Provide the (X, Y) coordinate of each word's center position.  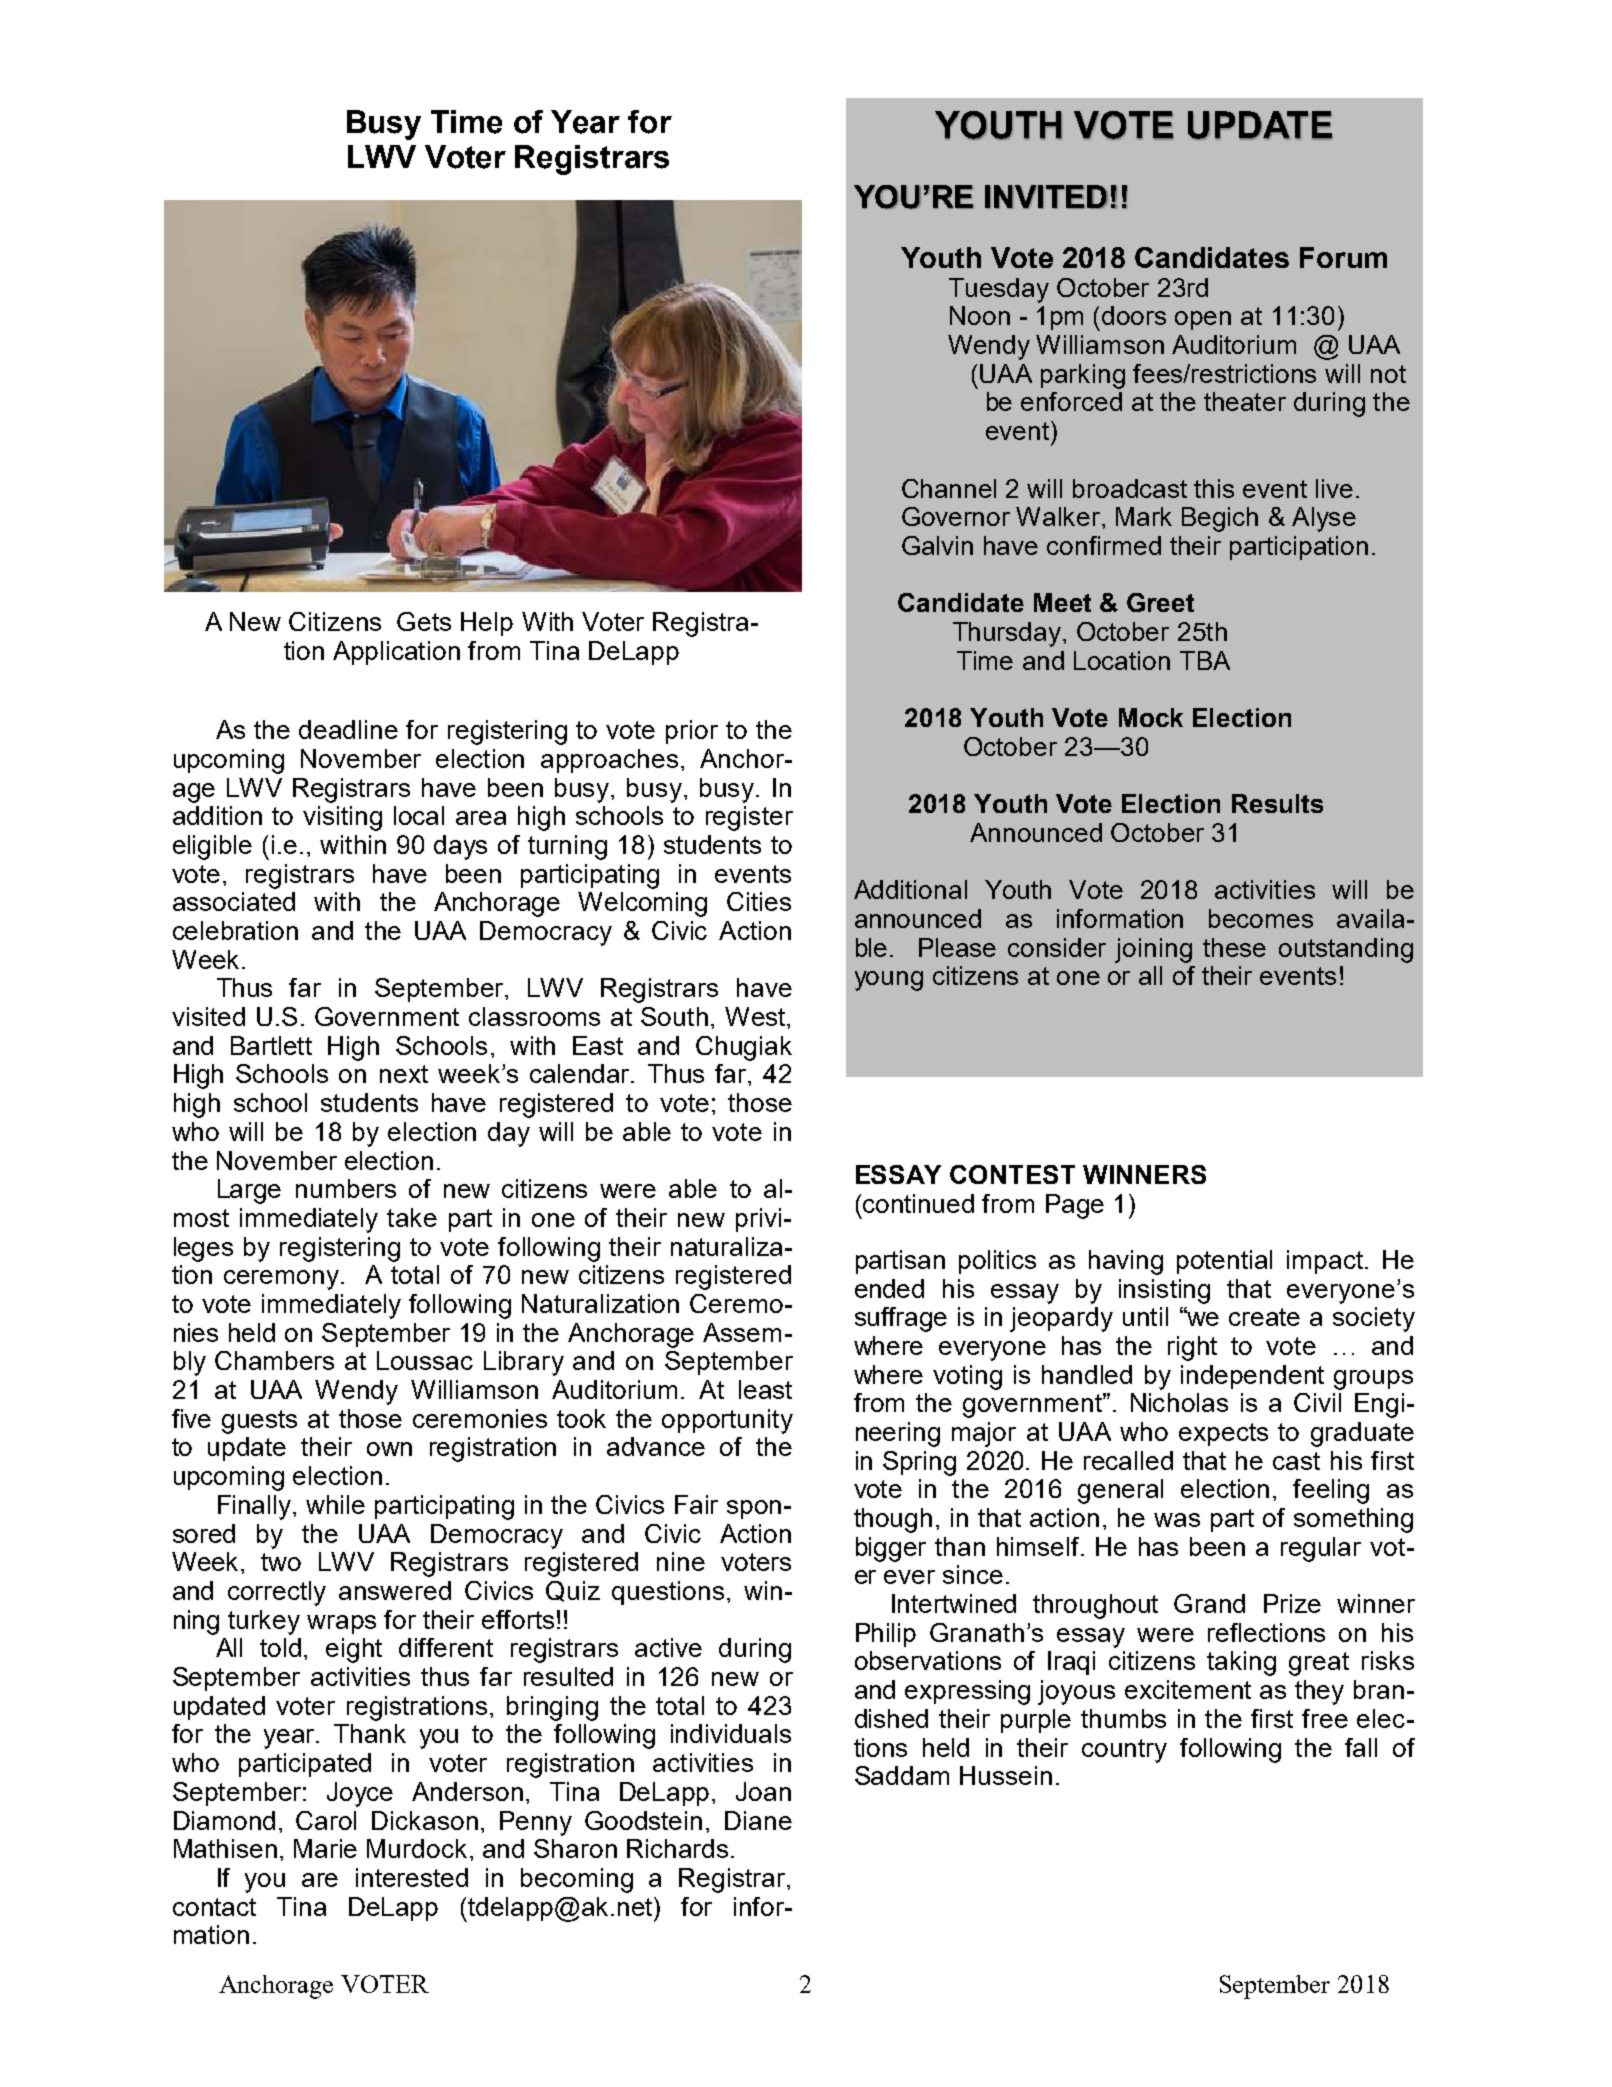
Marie (325, 1848)
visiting (342, 818)
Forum (1343, 257)
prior (692, 732)
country (1124, 1751)
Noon (980, 315)
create (1264, 1317)
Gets (424, 621)
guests (259, 1422)
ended (889, 1288)
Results (1277, 803)
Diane (758, 1820)
